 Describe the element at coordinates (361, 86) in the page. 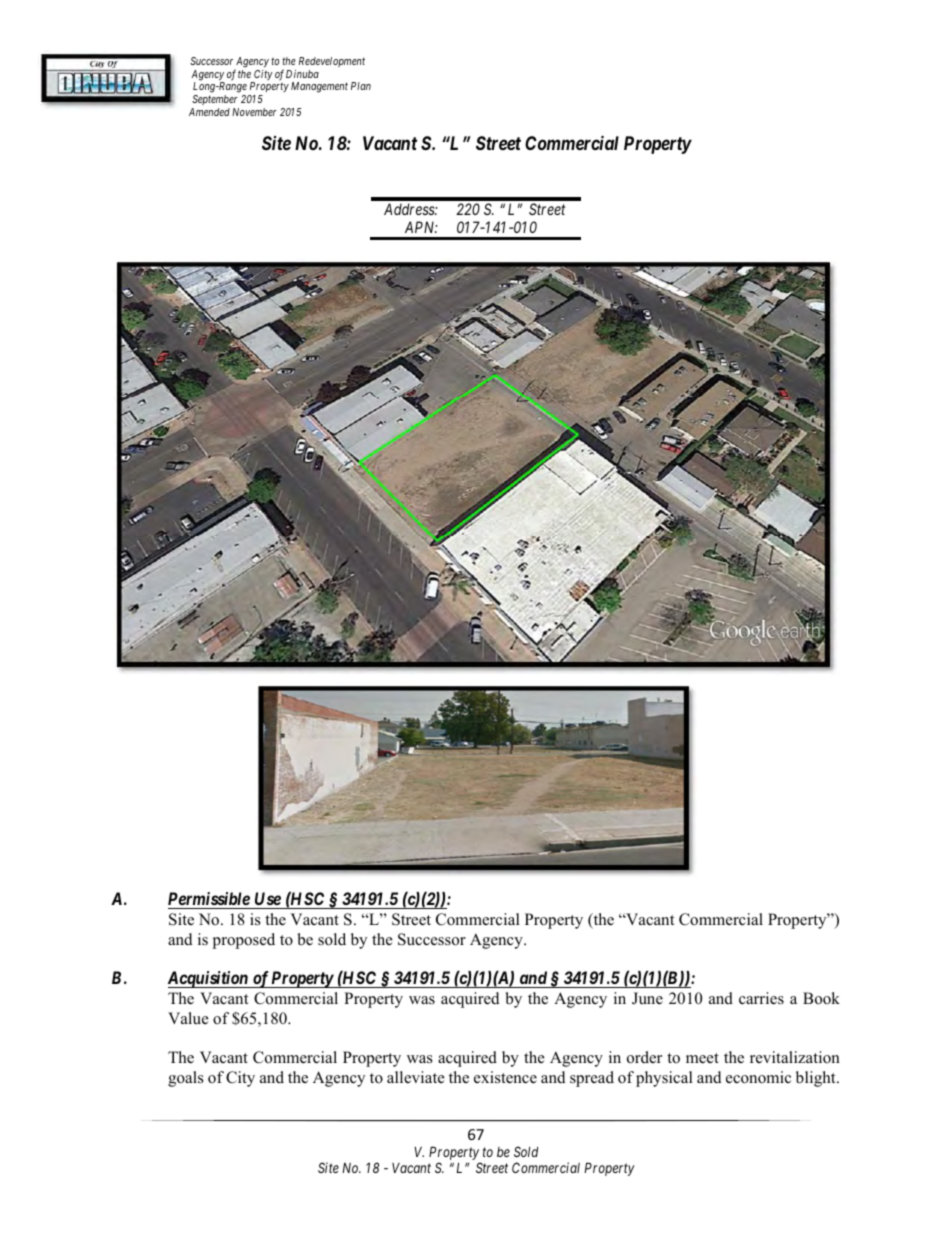

I see `Plan` at that location.
